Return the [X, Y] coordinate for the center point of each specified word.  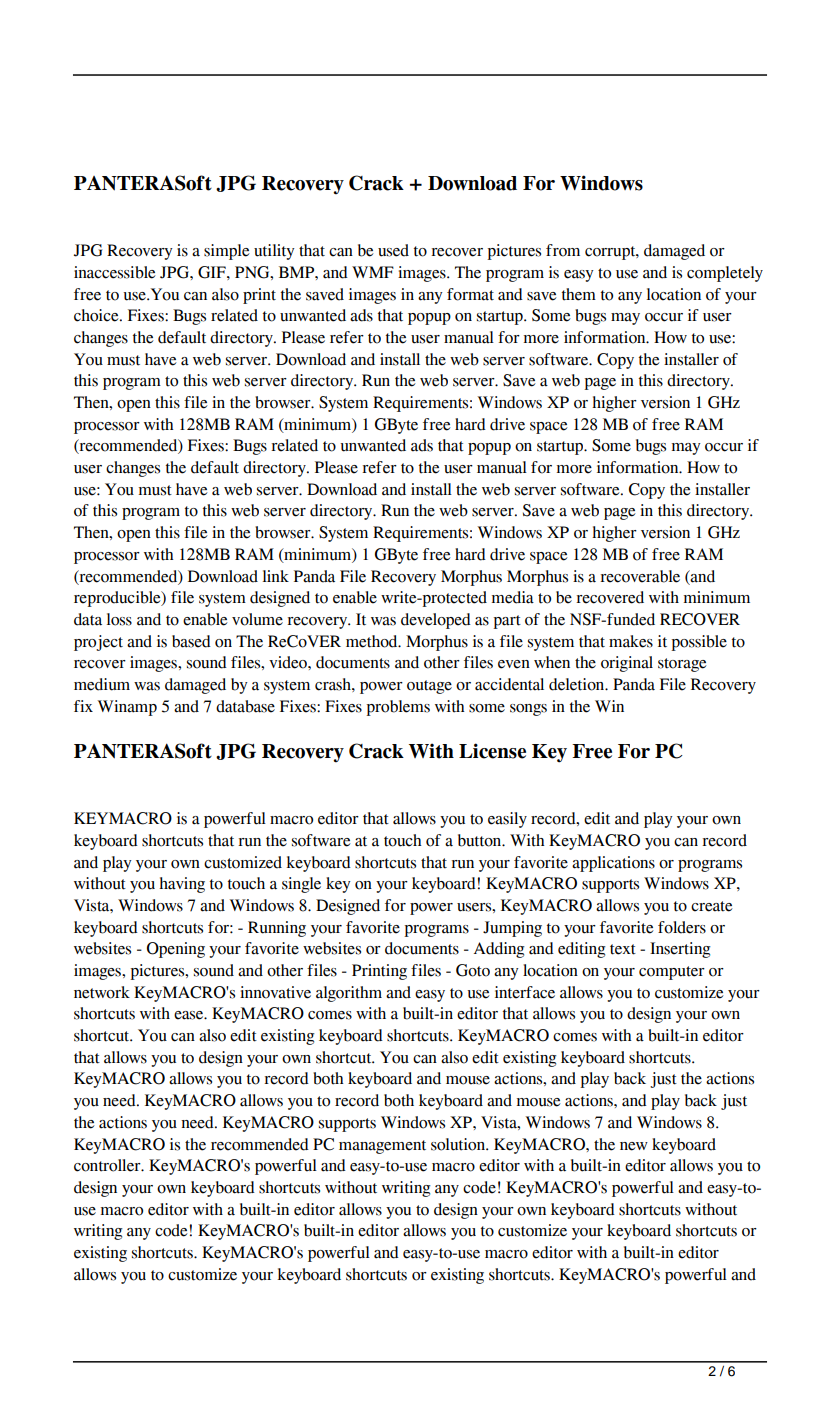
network [102, 992]
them [579, 294]
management [382, 1147]
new [634, 1146]
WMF [373, 272]
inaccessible [115, 272]
